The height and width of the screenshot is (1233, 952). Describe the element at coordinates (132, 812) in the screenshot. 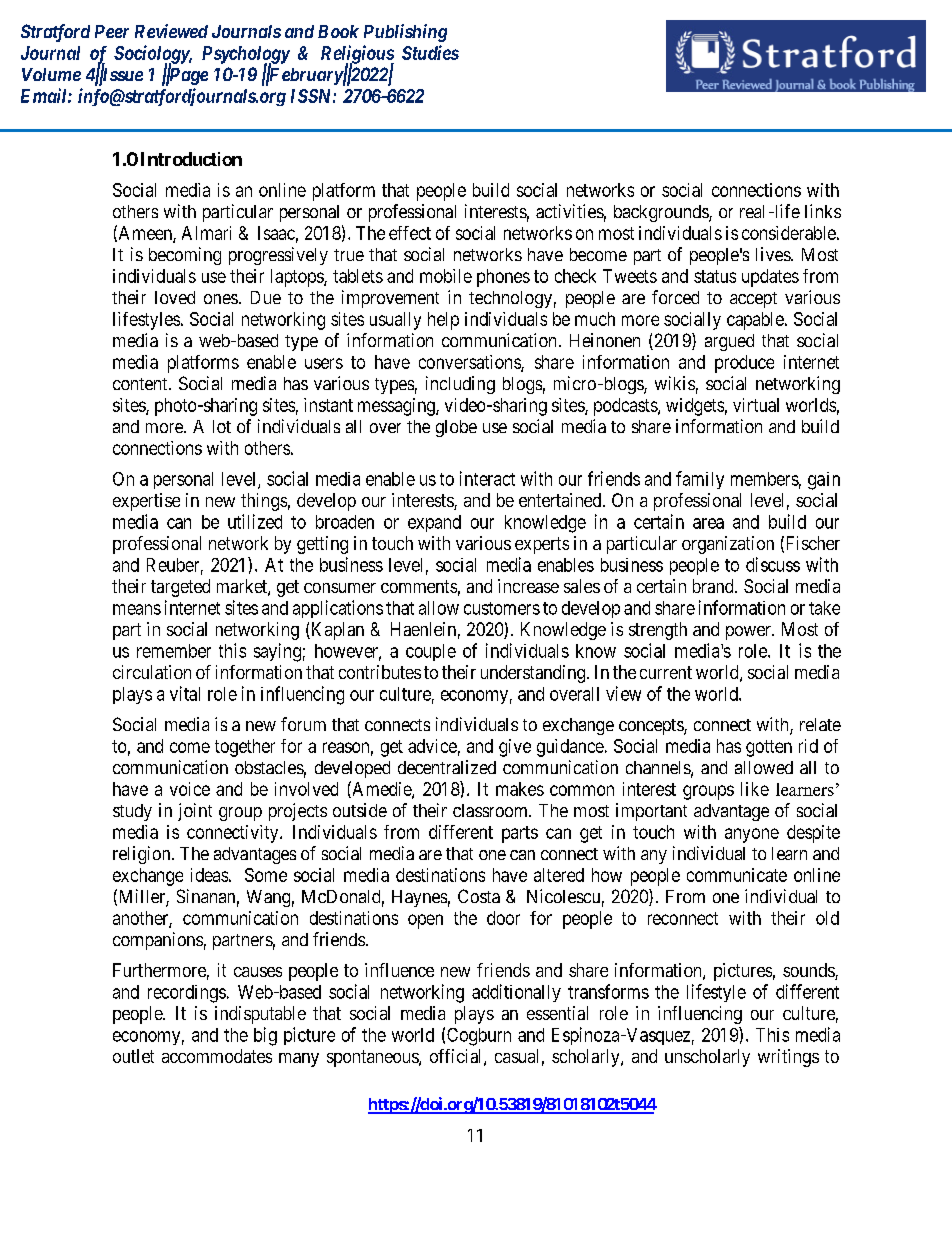

I see `study` at that location.
